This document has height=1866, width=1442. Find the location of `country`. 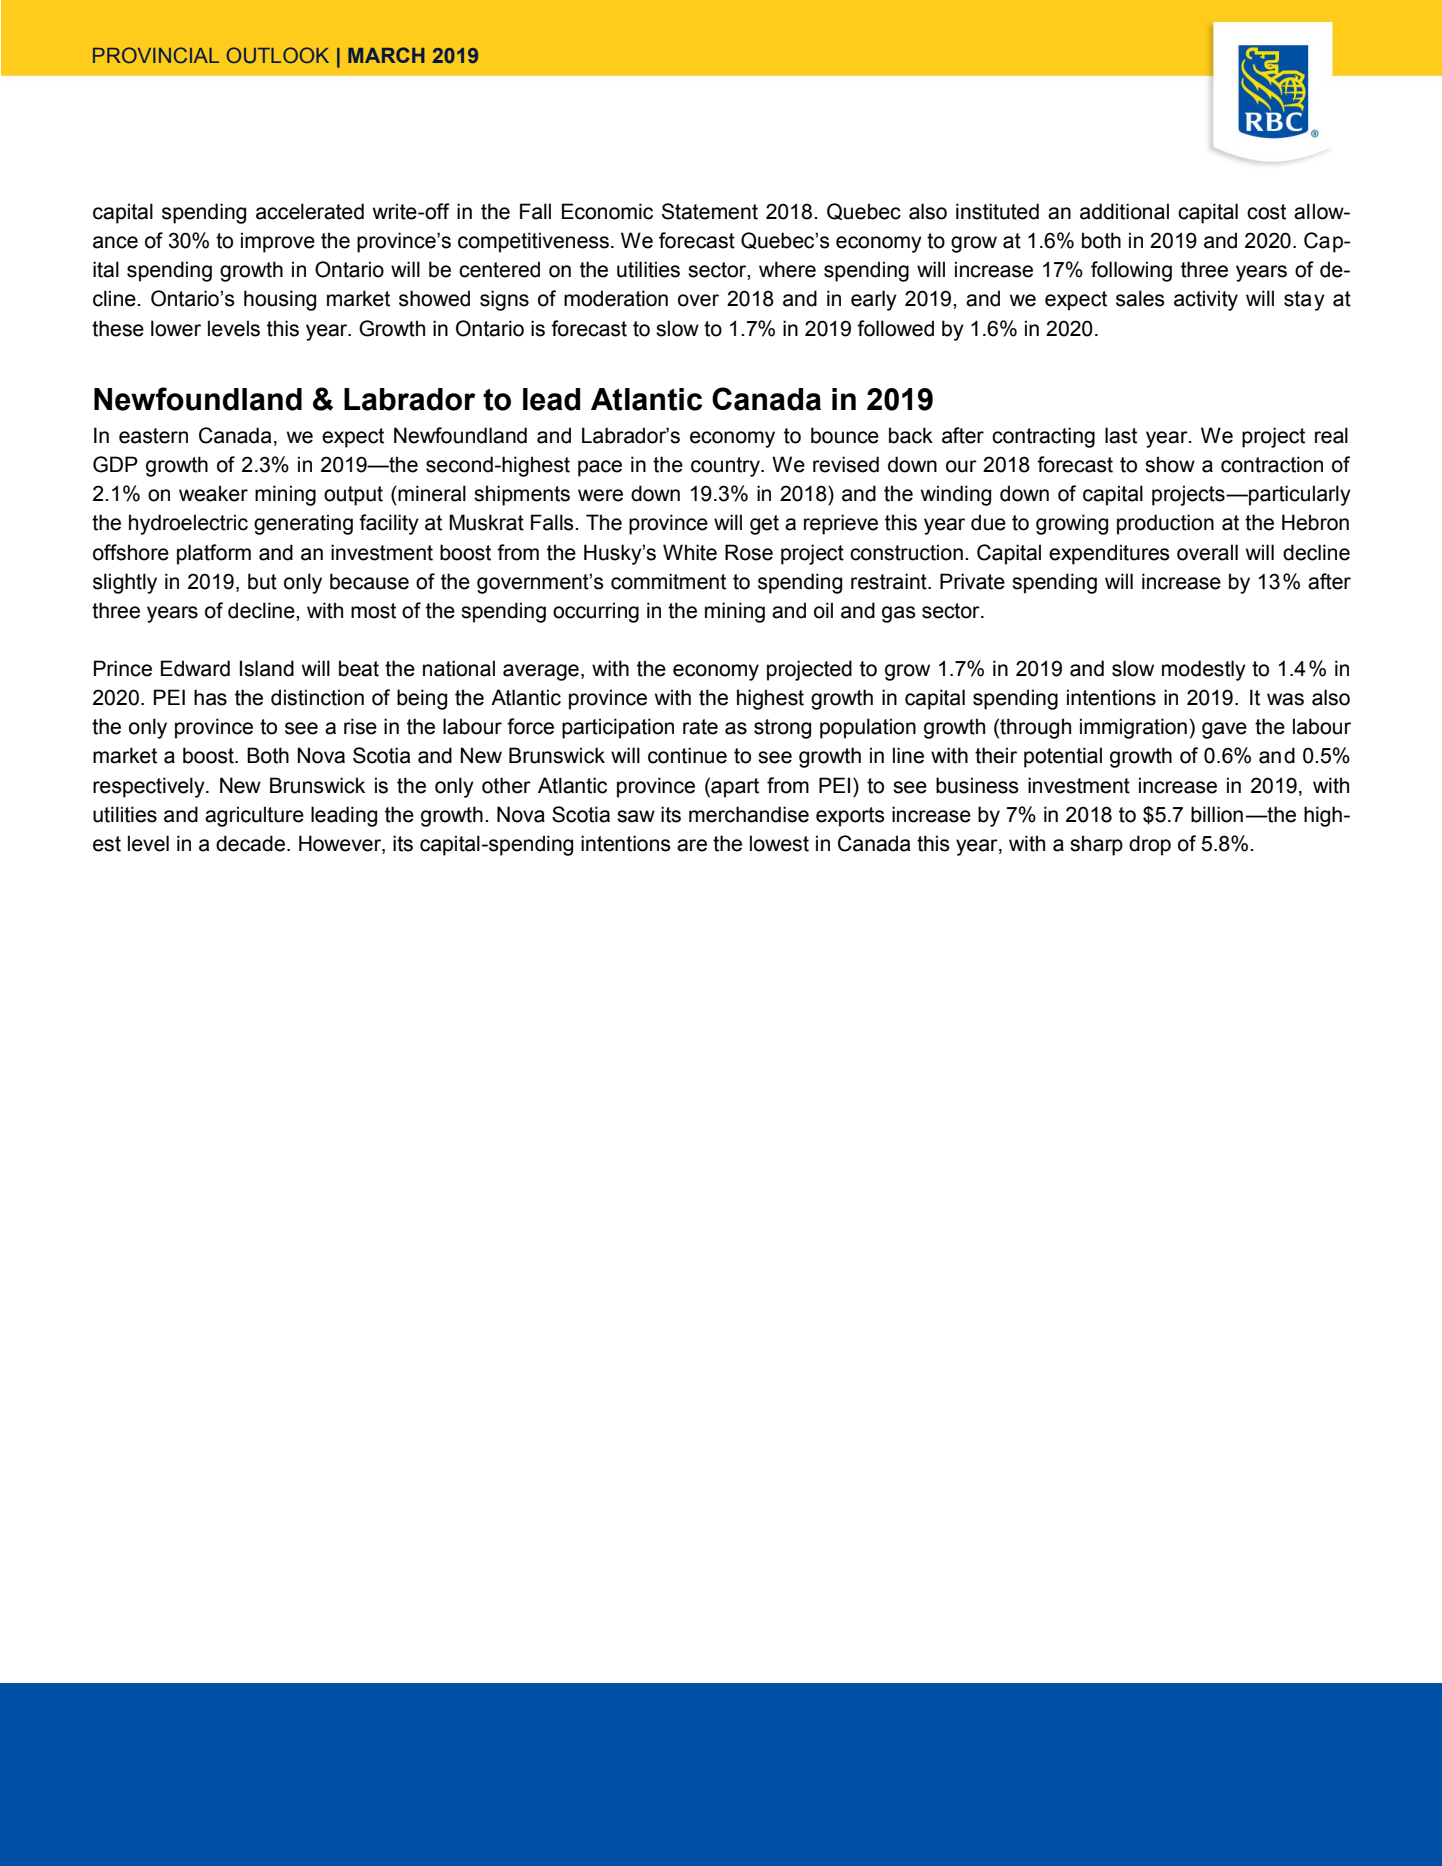

country is located at coordinates (726, 467).
